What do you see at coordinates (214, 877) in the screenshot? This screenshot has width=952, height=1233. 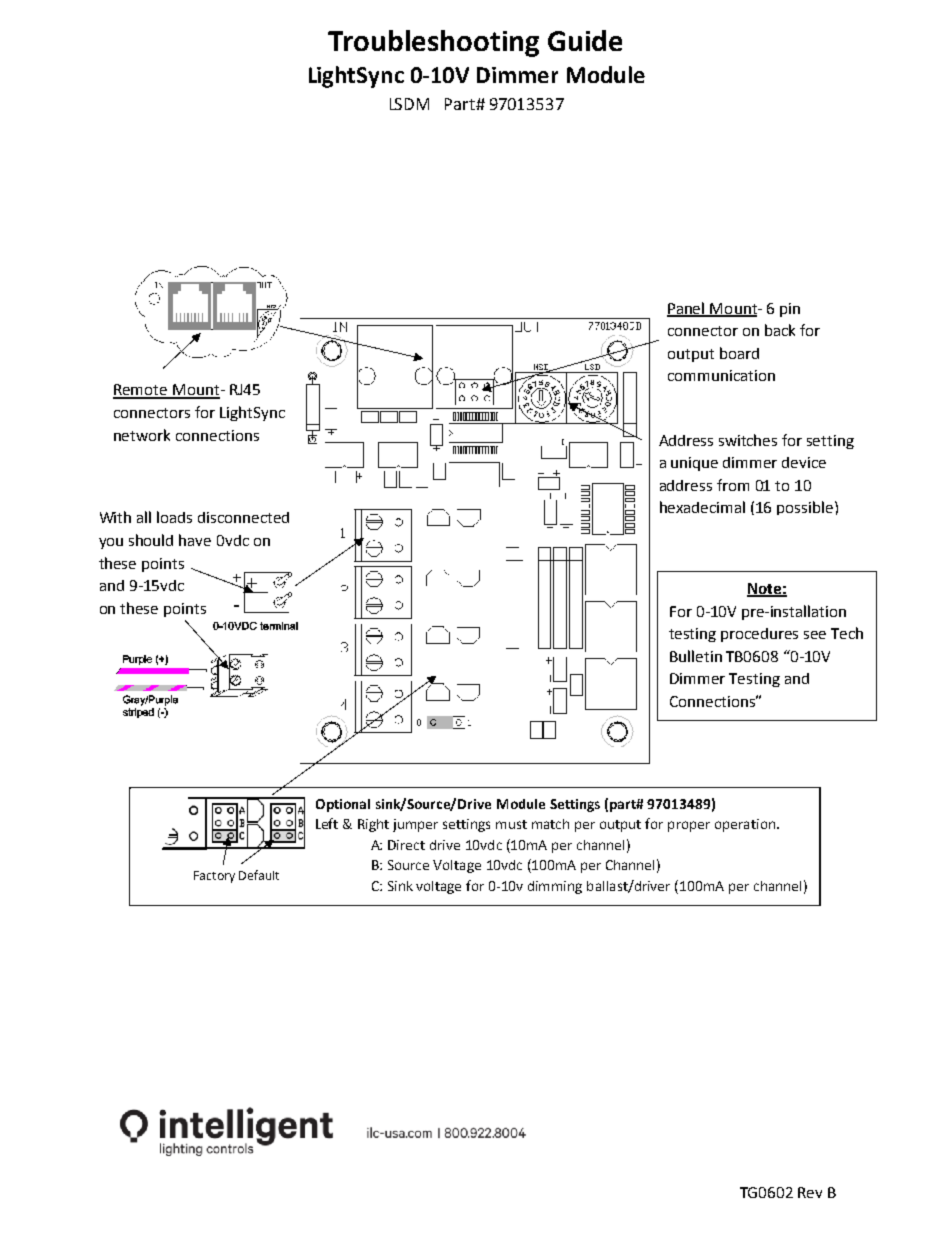 I see `Factory` at bounding box center [214, 877].
